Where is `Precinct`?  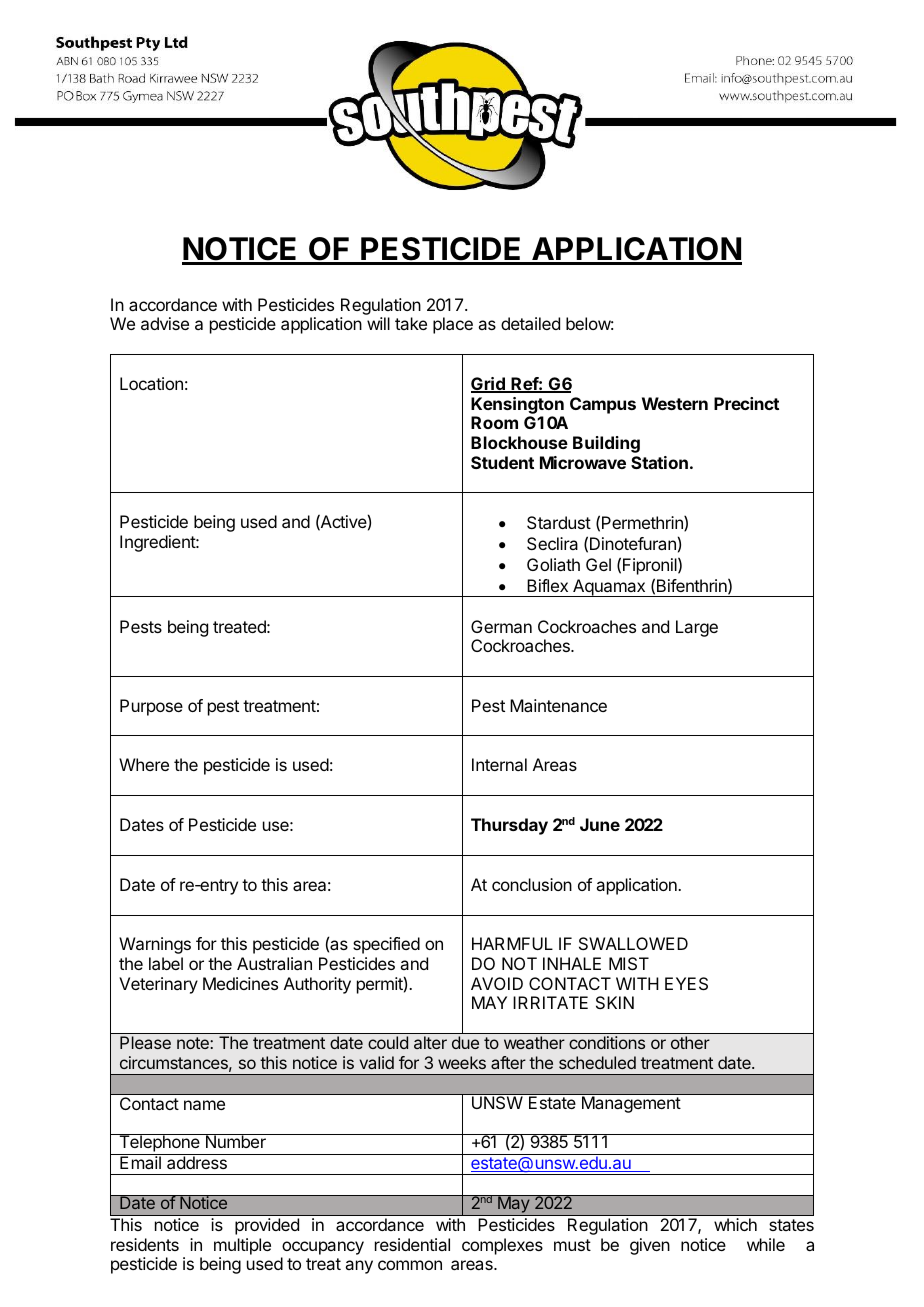 Precinct is located at coordinates (746, 403).
